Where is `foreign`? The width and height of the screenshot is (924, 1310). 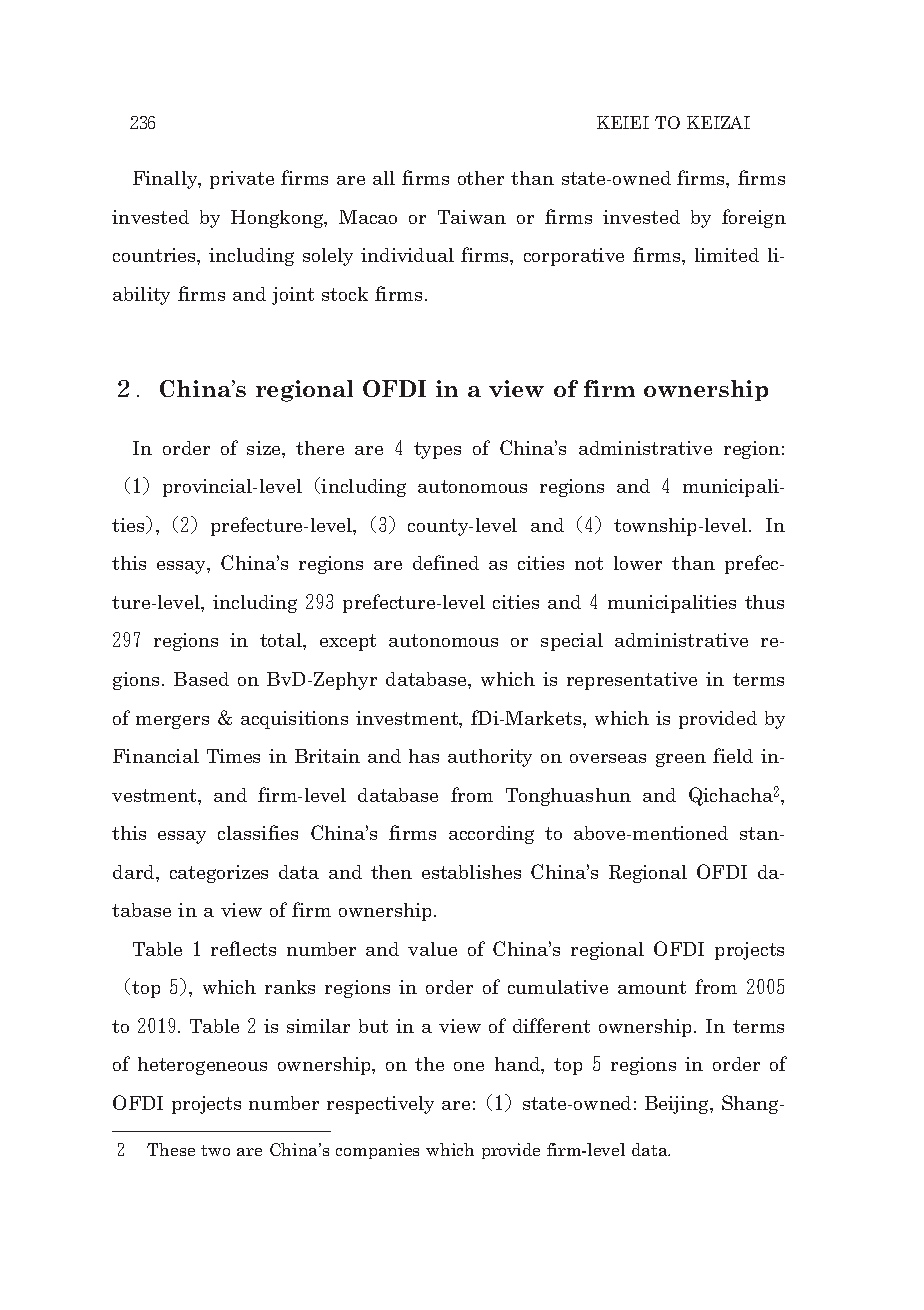
foreign is located at coordinates (754, 218).
